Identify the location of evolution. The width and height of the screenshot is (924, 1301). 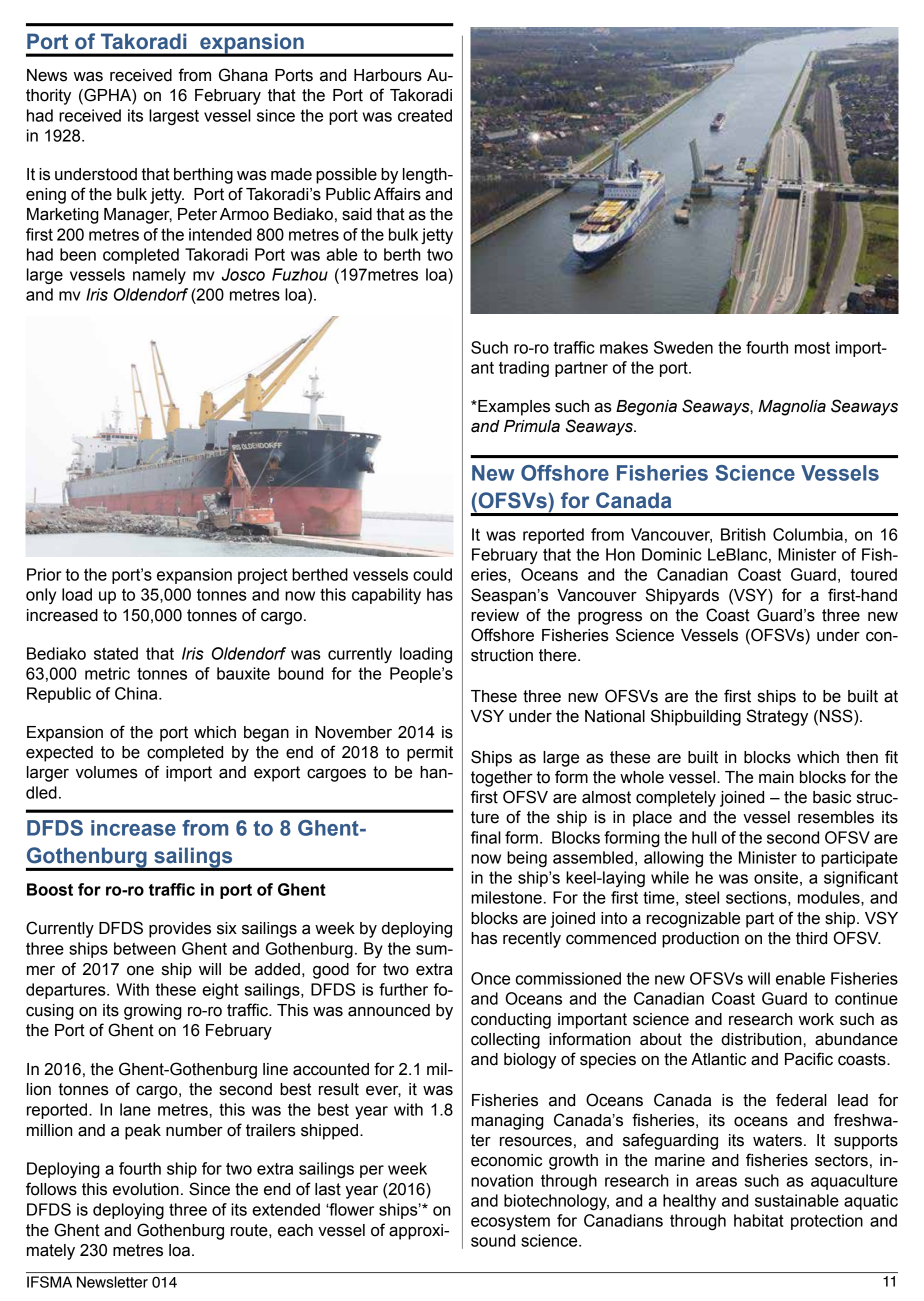
(146, 1189).
